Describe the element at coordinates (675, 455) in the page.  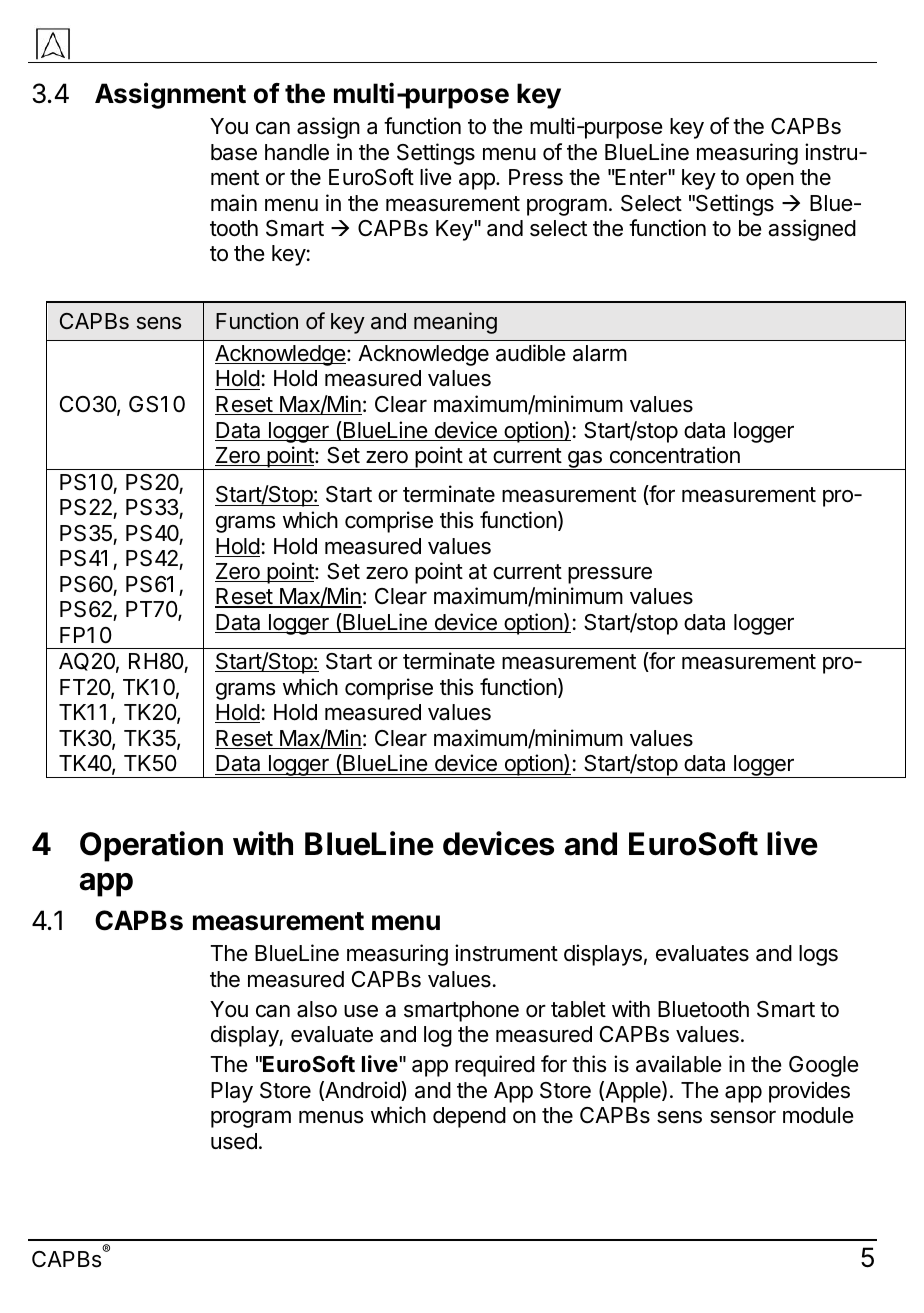
I see `concentration` at that location.
